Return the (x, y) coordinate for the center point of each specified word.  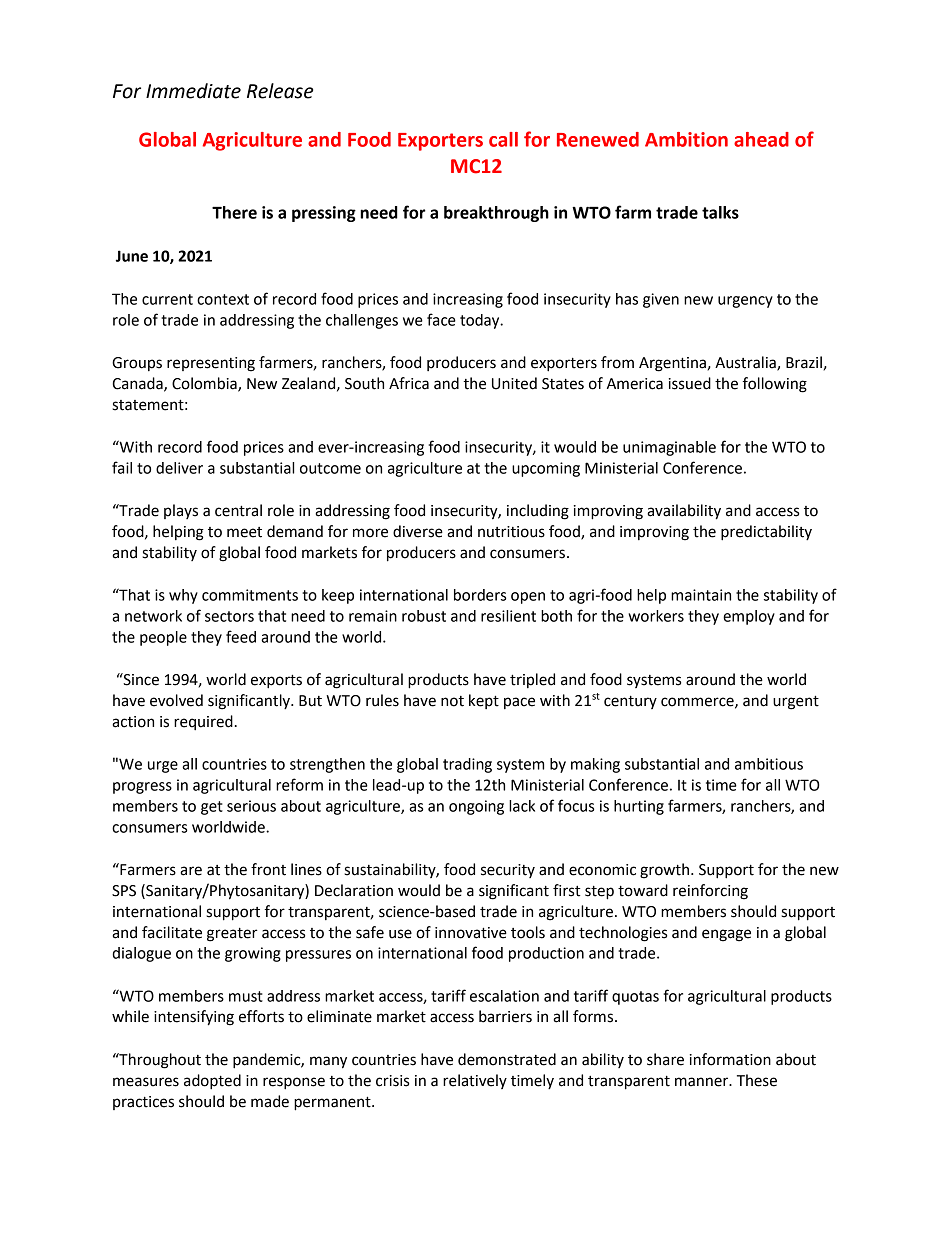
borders (480, 595)
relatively (475, 1081)
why (183, 596)
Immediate (193, 91)
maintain (701, 595)
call (503, 139)
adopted (212, 1082)
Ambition (686, 139)
